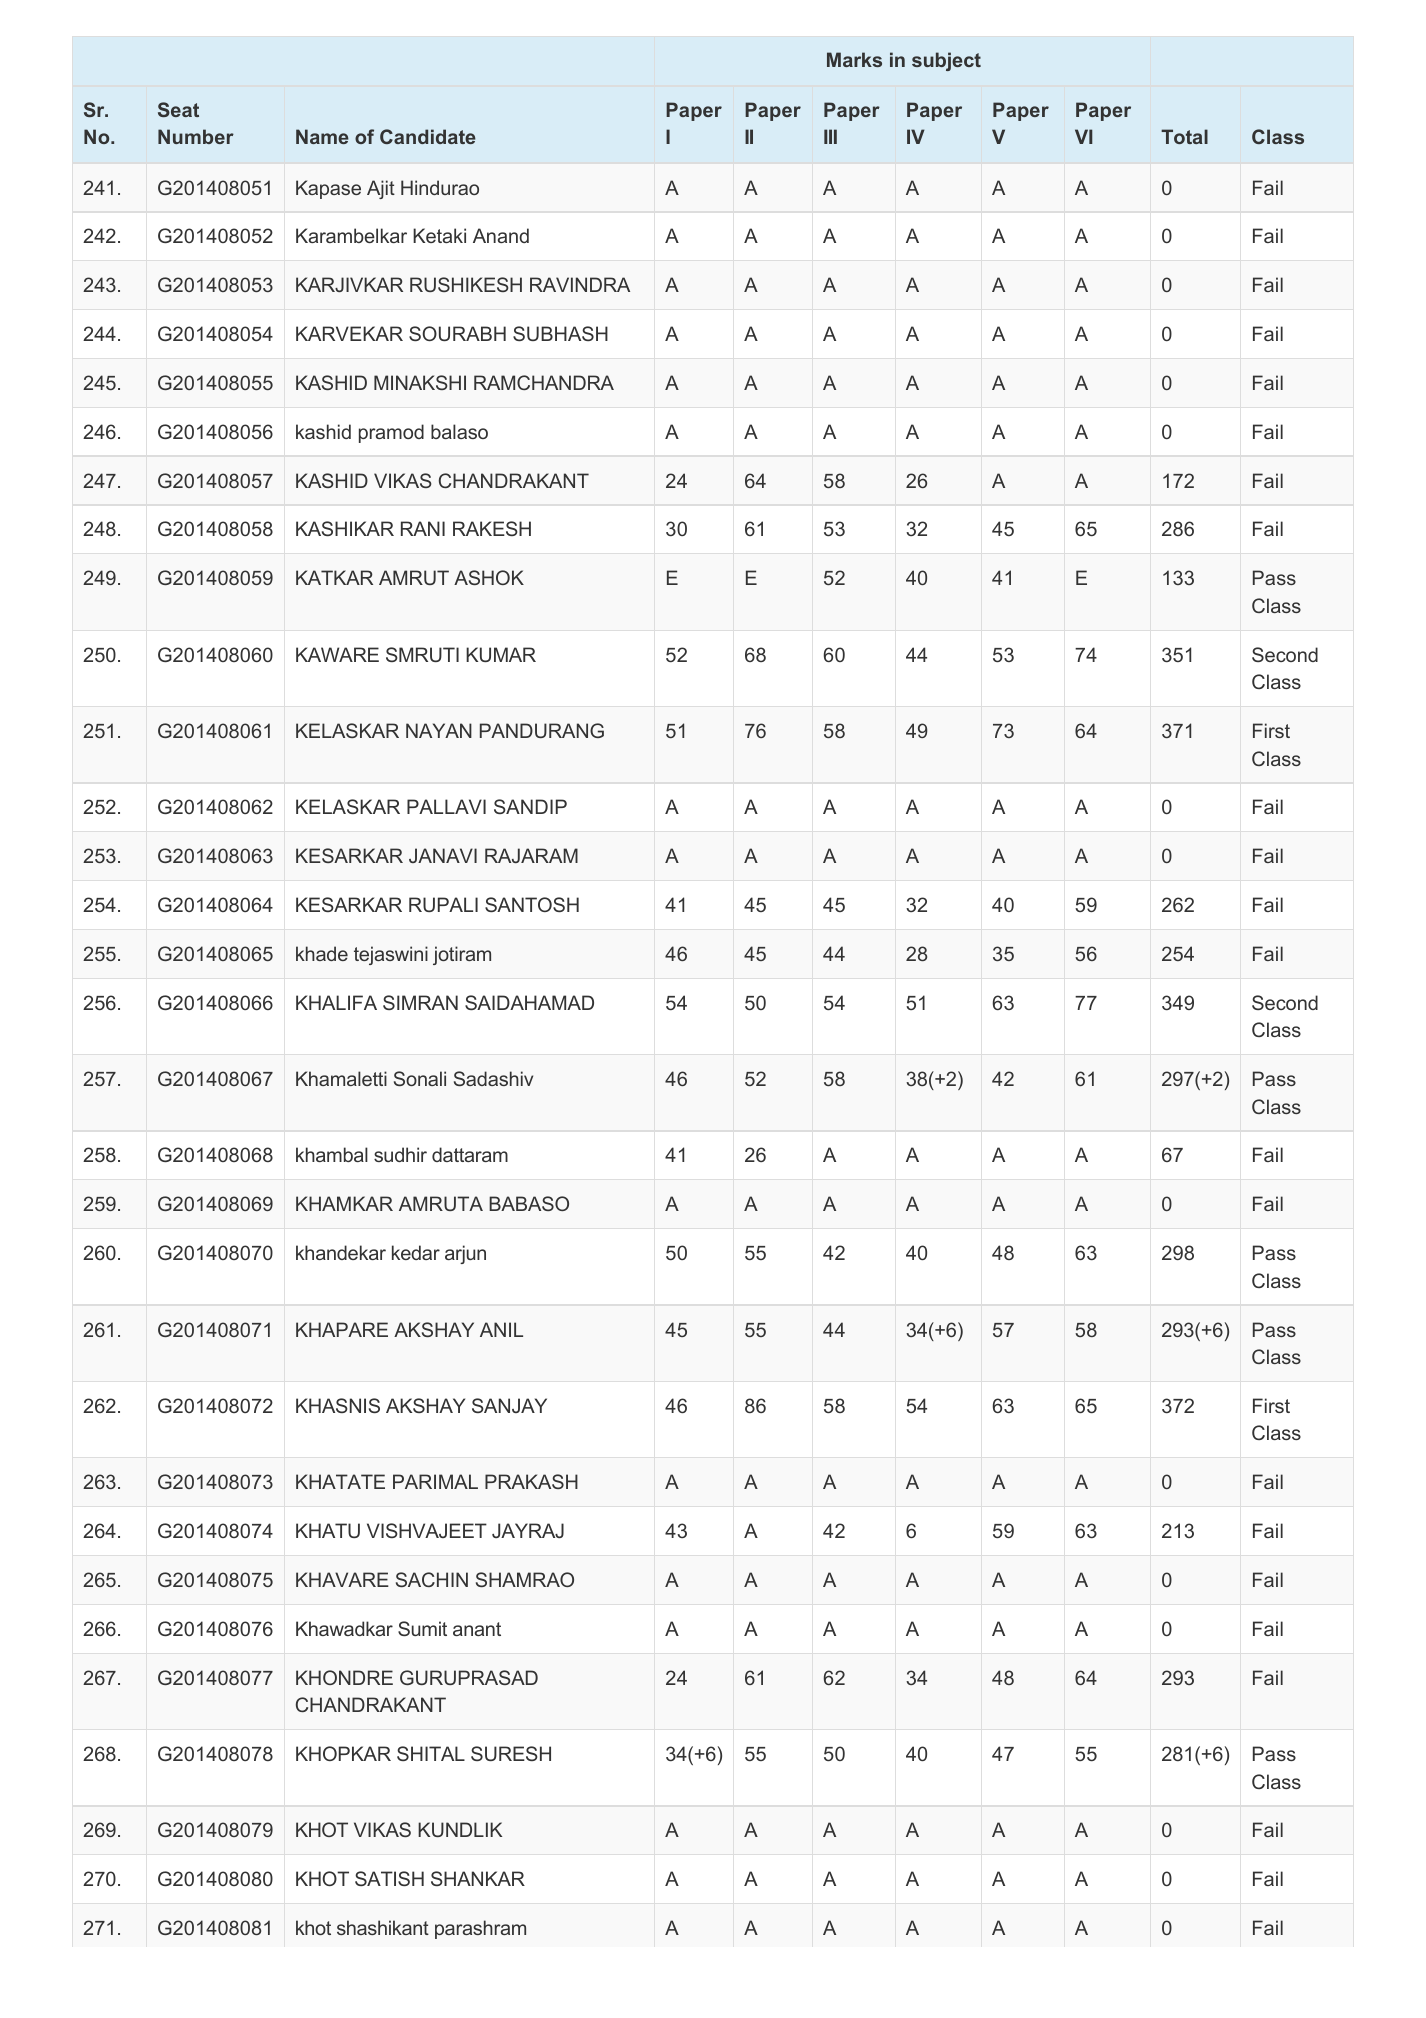 This screenshot has width=1426, height=2018. I want to click on SHANKAR, so click(478, 1878).
